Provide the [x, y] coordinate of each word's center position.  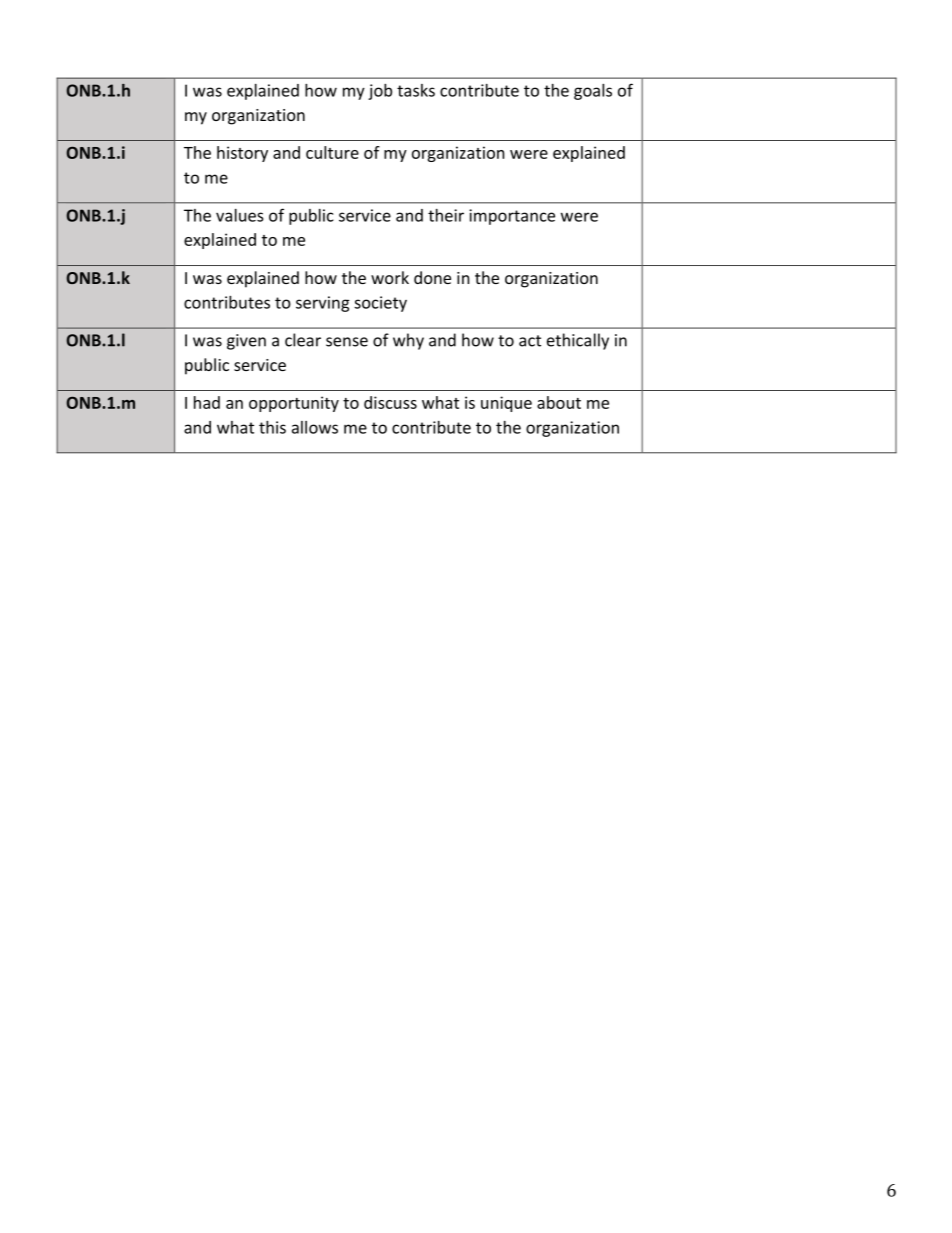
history [242, 154]
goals [593, 92]
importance [512, 217]
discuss [390, 402]
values [240, 215]
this [272, 427]
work [390, 277]
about [559, 402]
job [380, 92]
